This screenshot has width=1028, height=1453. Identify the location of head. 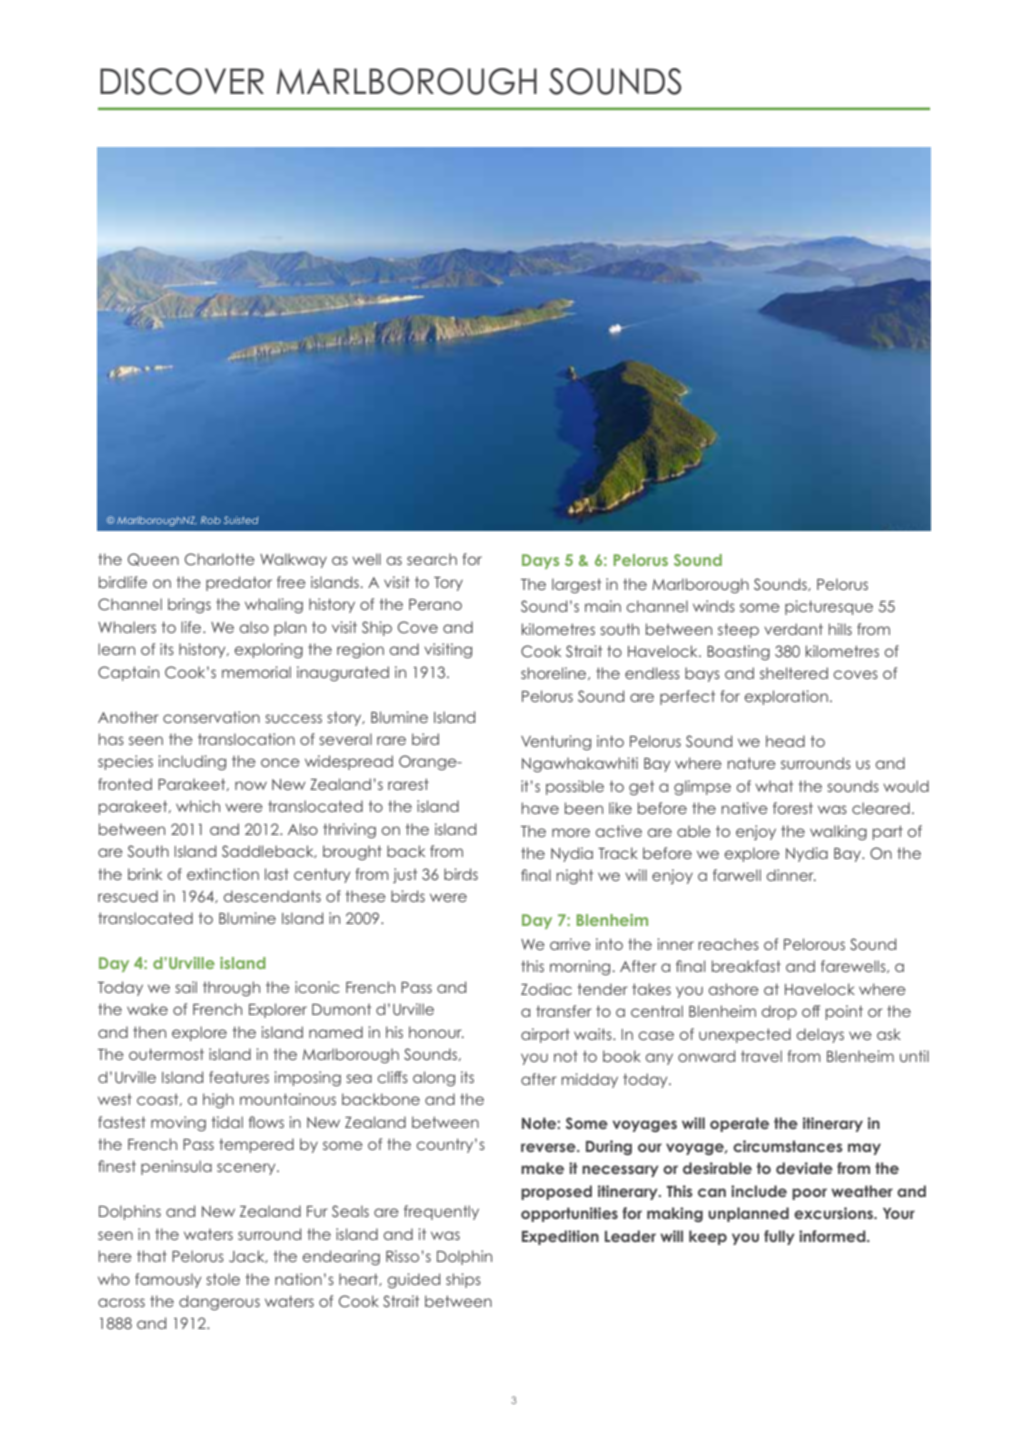
(785, 741).
